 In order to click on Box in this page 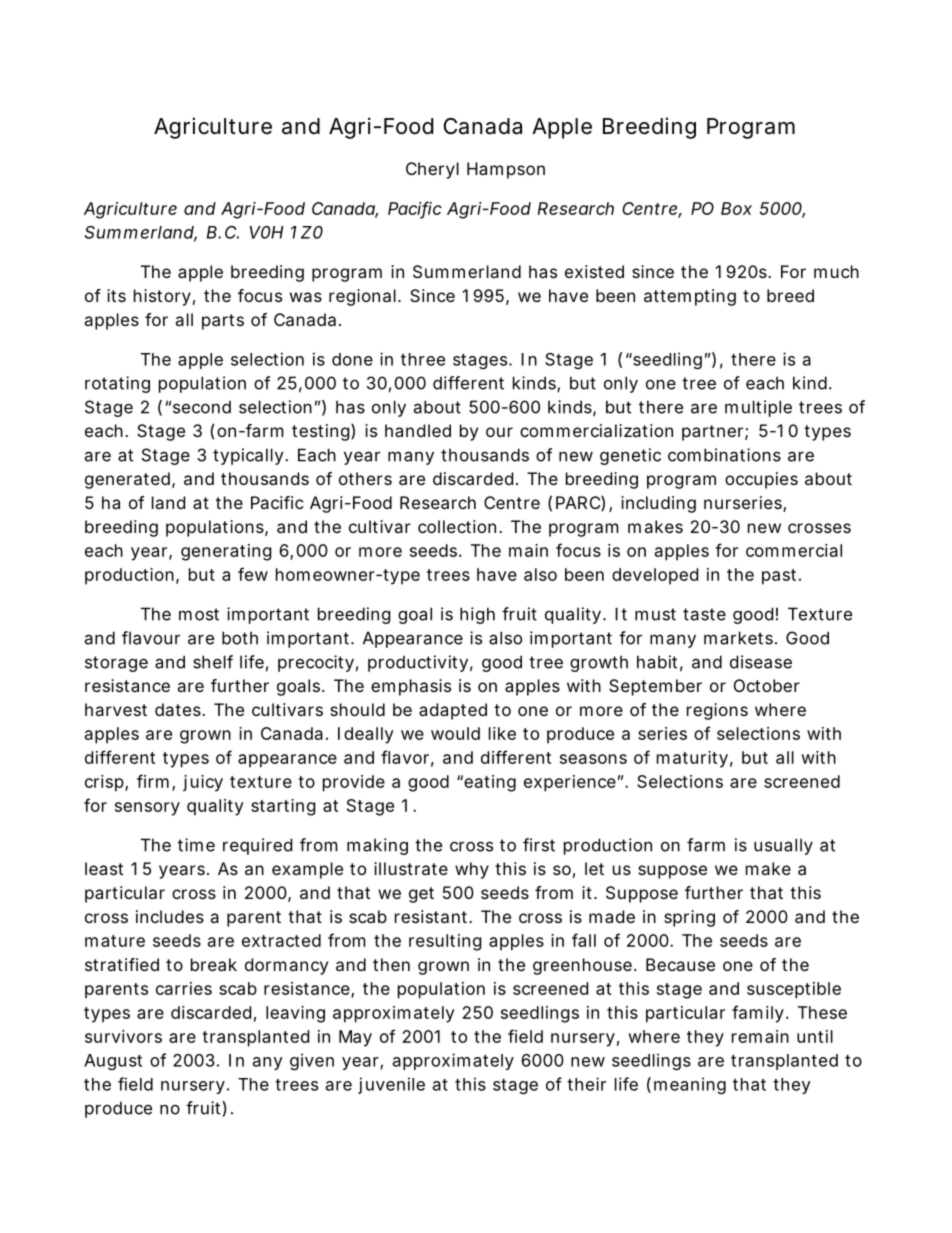, I will do `click(736, 208)`.
